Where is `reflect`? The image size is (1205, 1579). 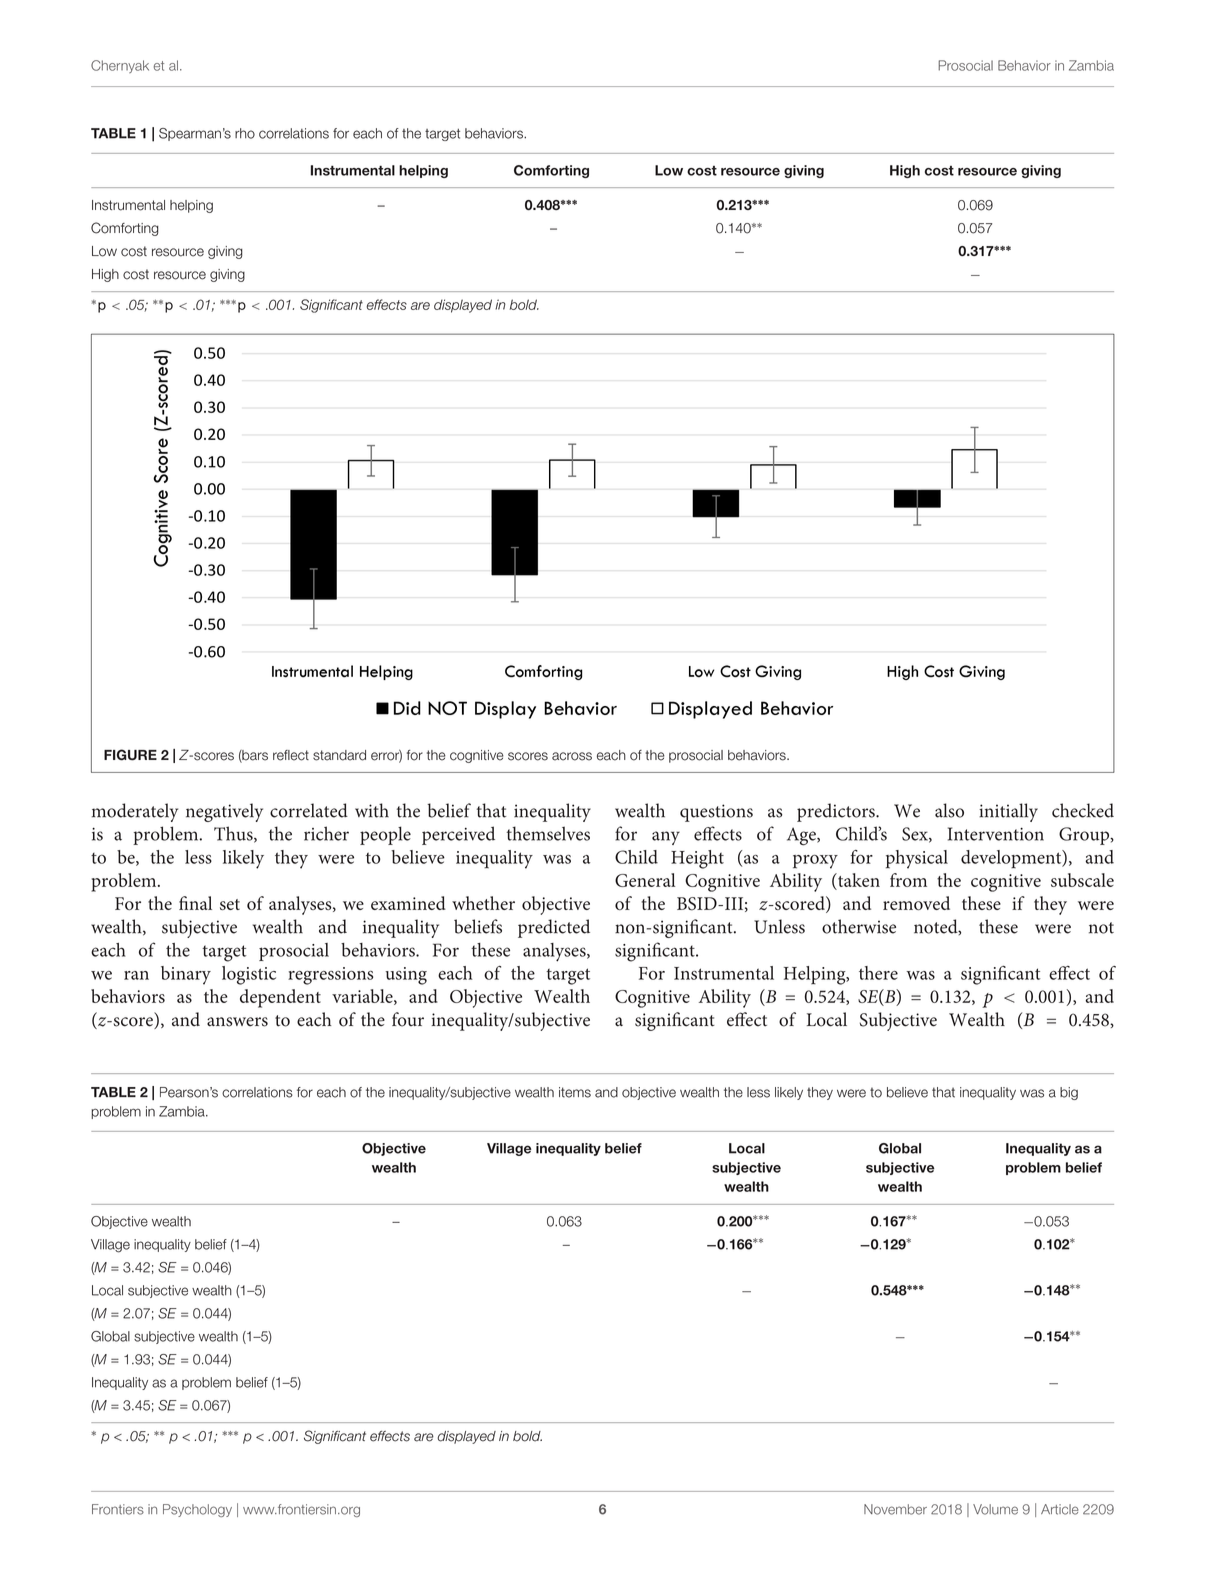 reflect is located at coordinates (291, 755).
